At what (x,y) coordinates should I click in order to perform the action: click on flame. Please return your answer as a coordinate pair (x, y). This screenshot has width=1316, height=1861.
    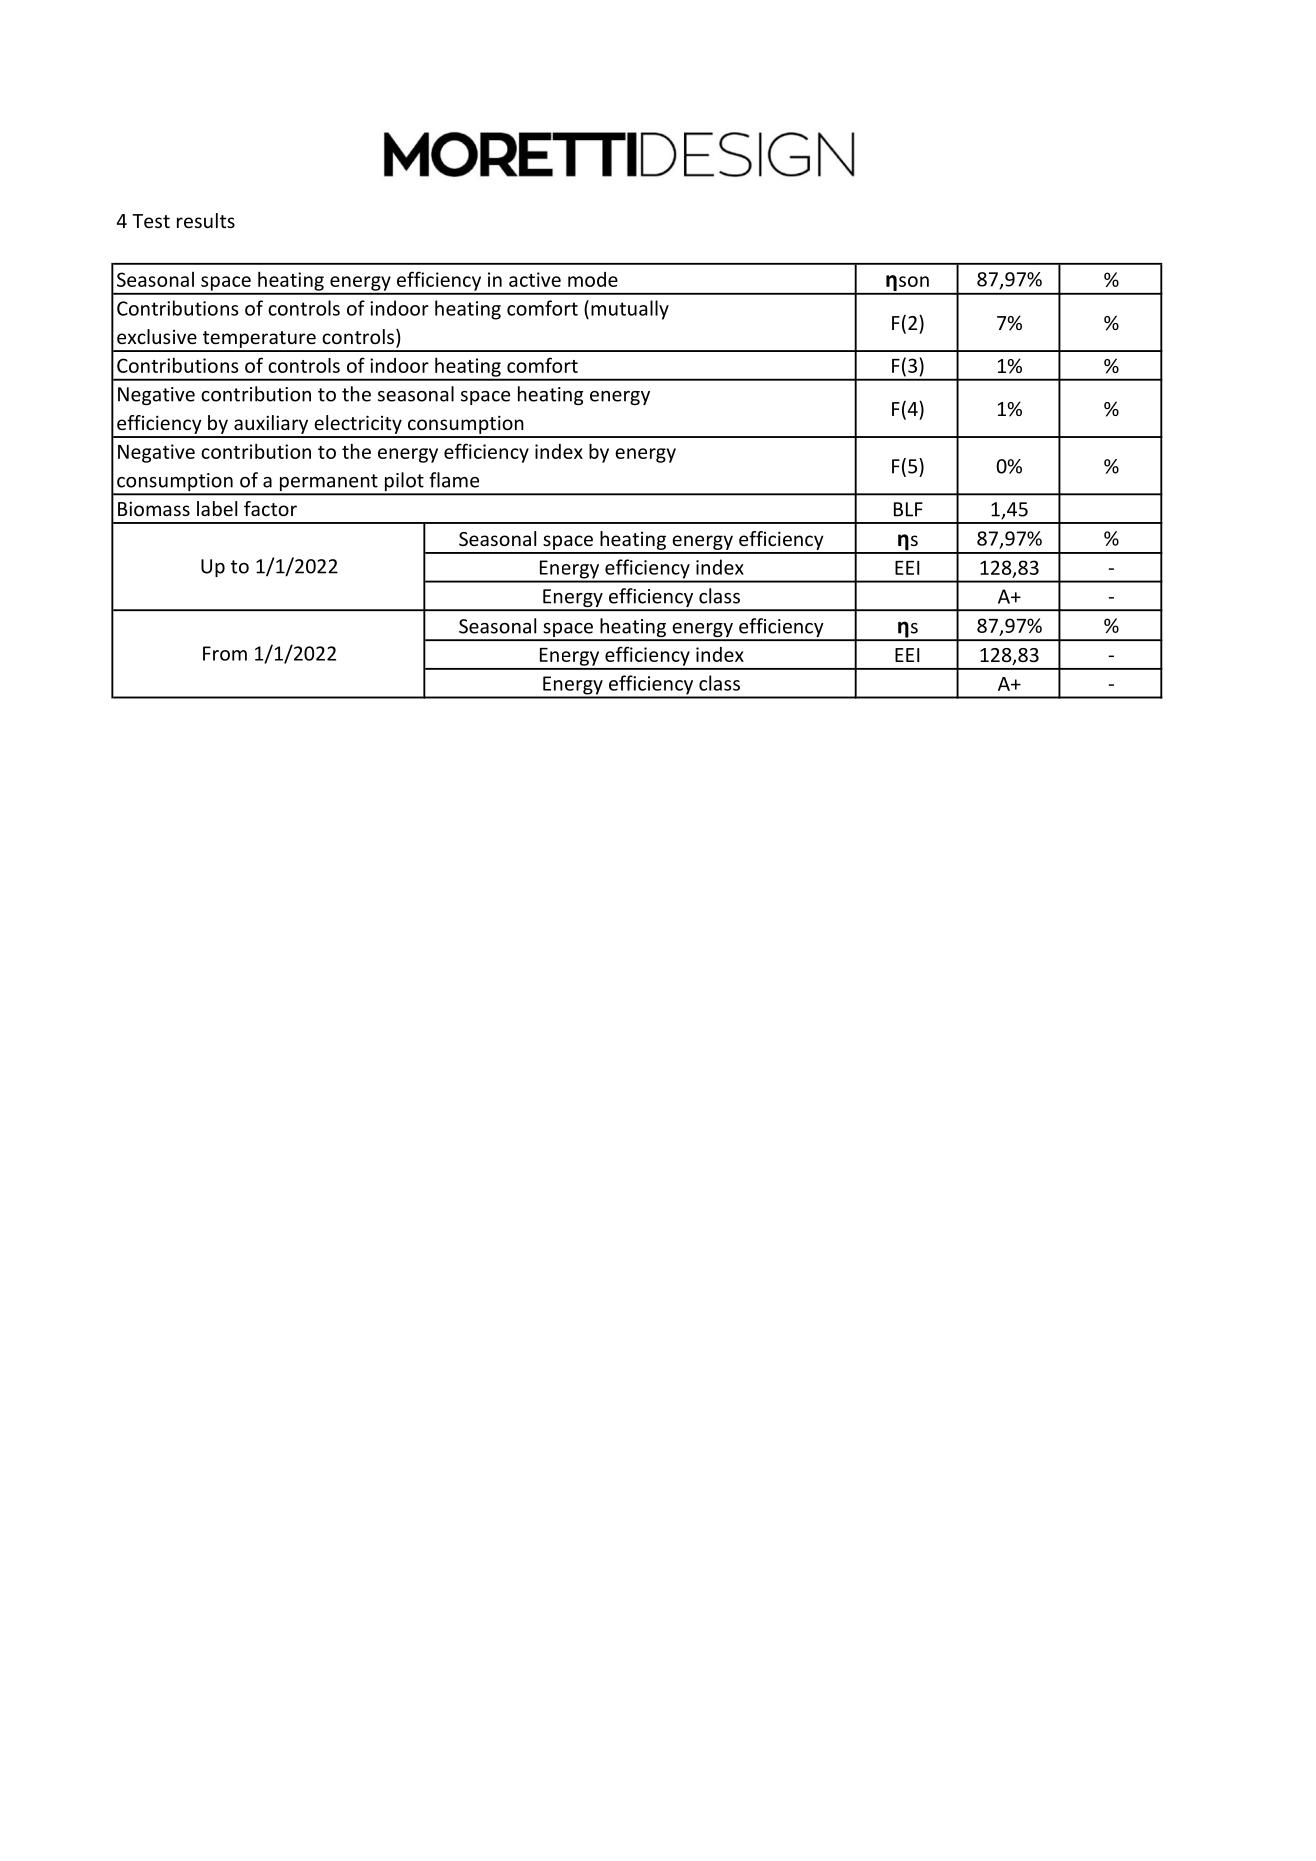
    Looking at the image, I should click on (454, 480).
